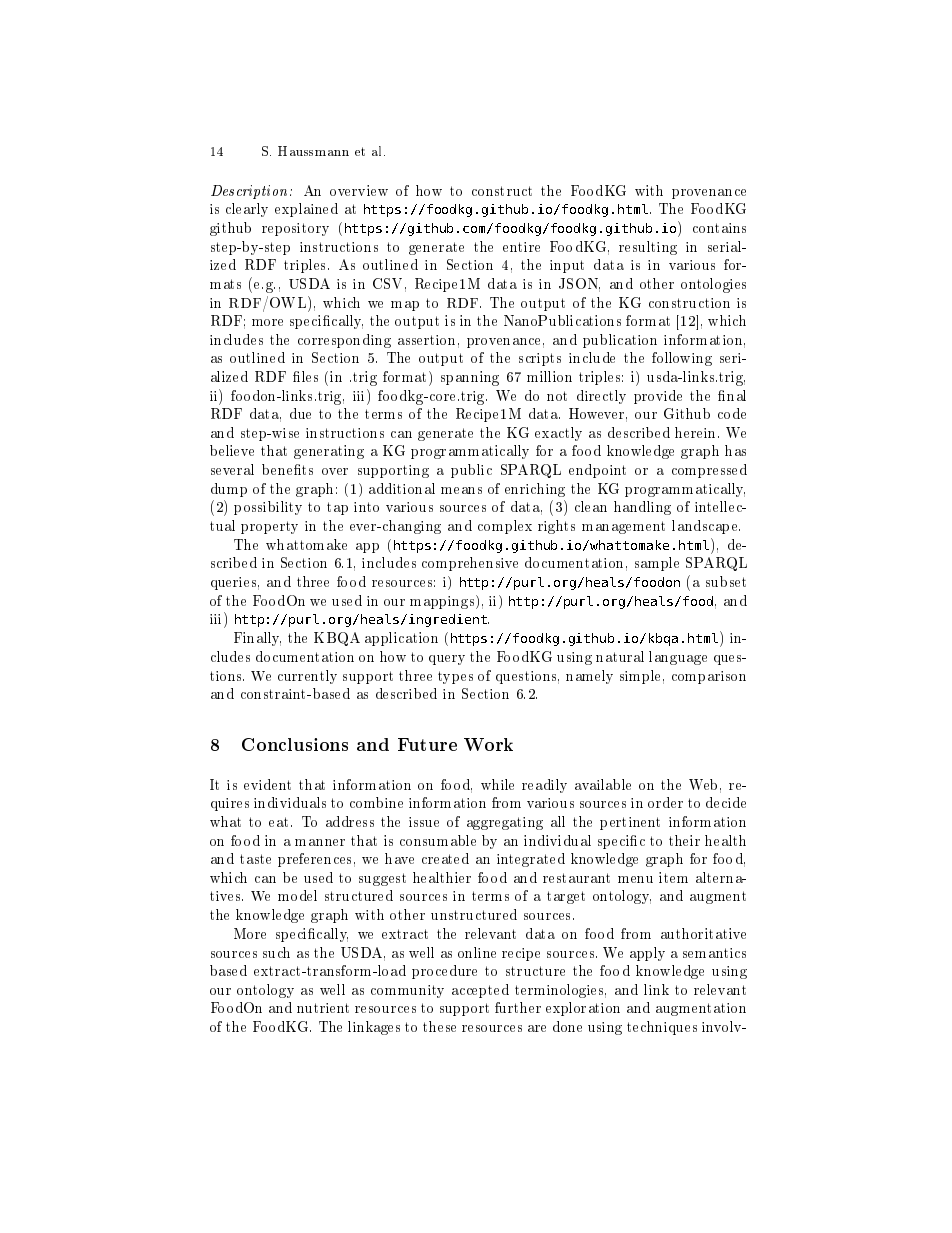  What do you see at coordinates (697, 432) in the document?
I see `herein` at bounding box center [697, 432].
